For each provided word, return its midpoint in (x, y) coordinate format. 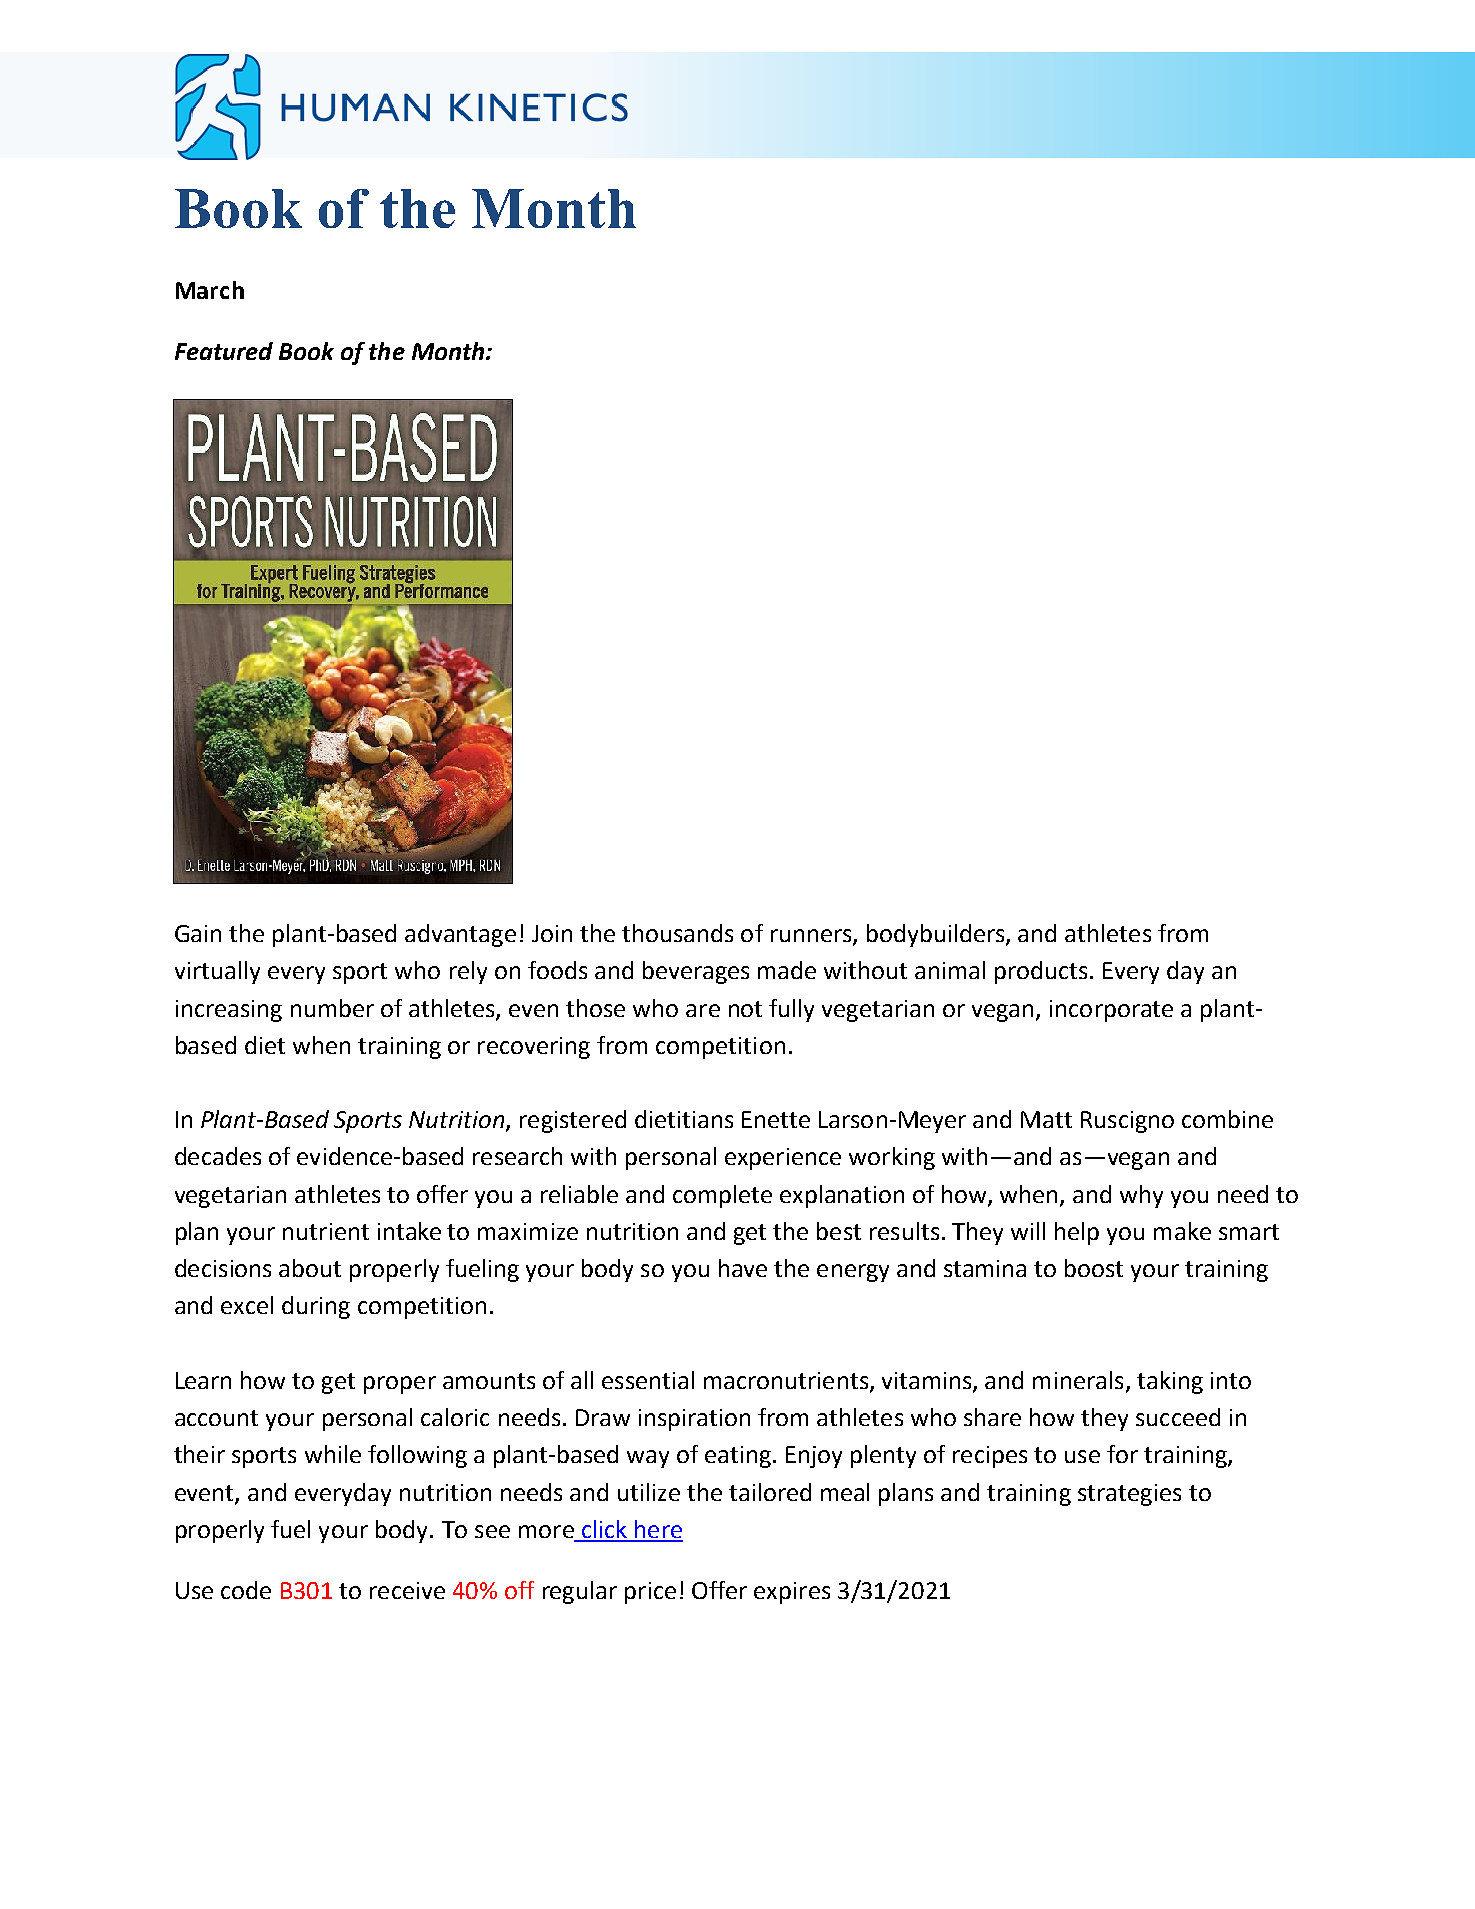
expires (792, 1593)
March (210, 290)
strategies (1129, 1495)
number (332, 1008)
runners (812, 937)
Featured (224, 351)
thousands (677, 933)
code (246, 1590)
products (1041, 972)
